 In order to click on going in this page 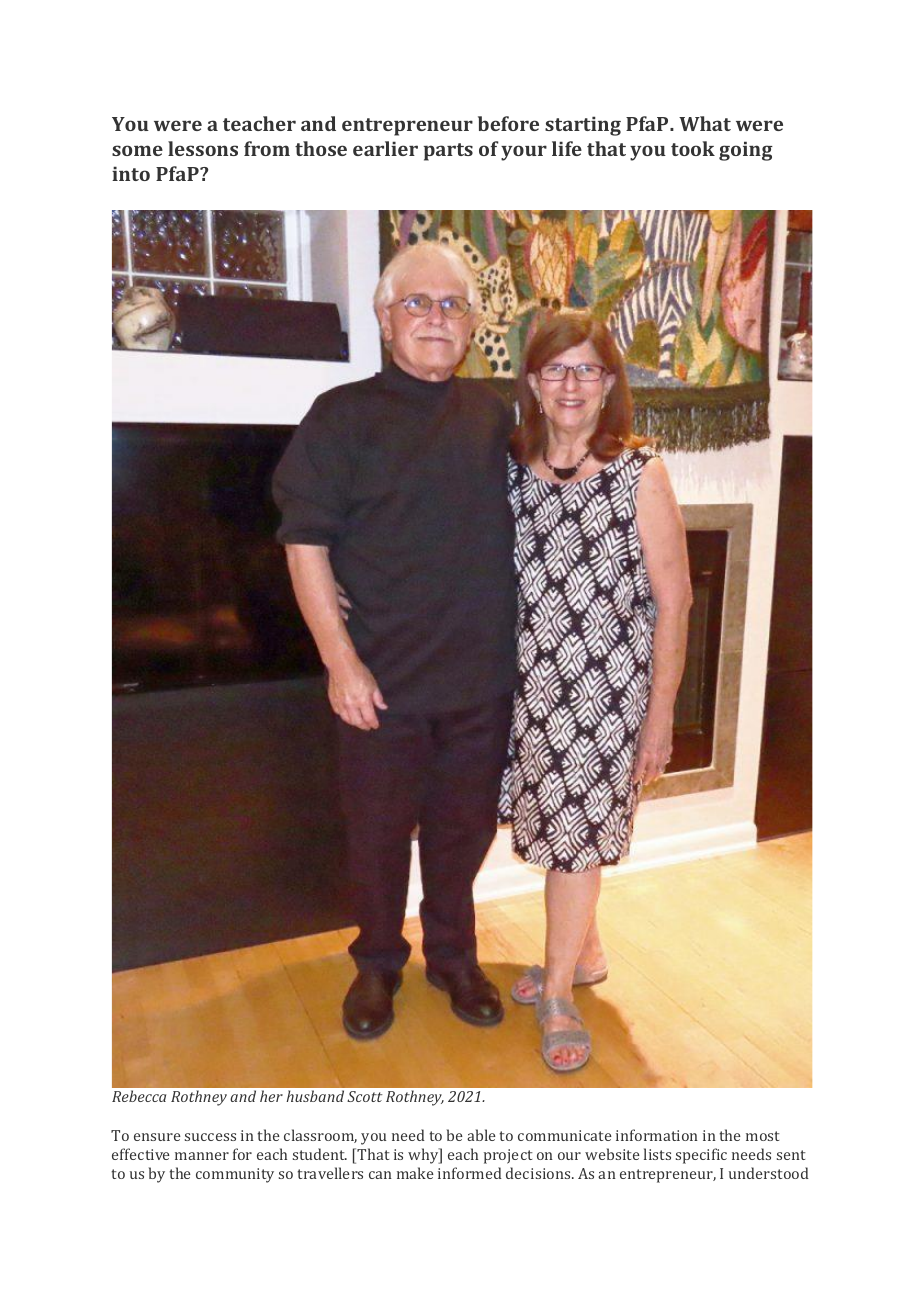, I will do `click(746, 151)`.
